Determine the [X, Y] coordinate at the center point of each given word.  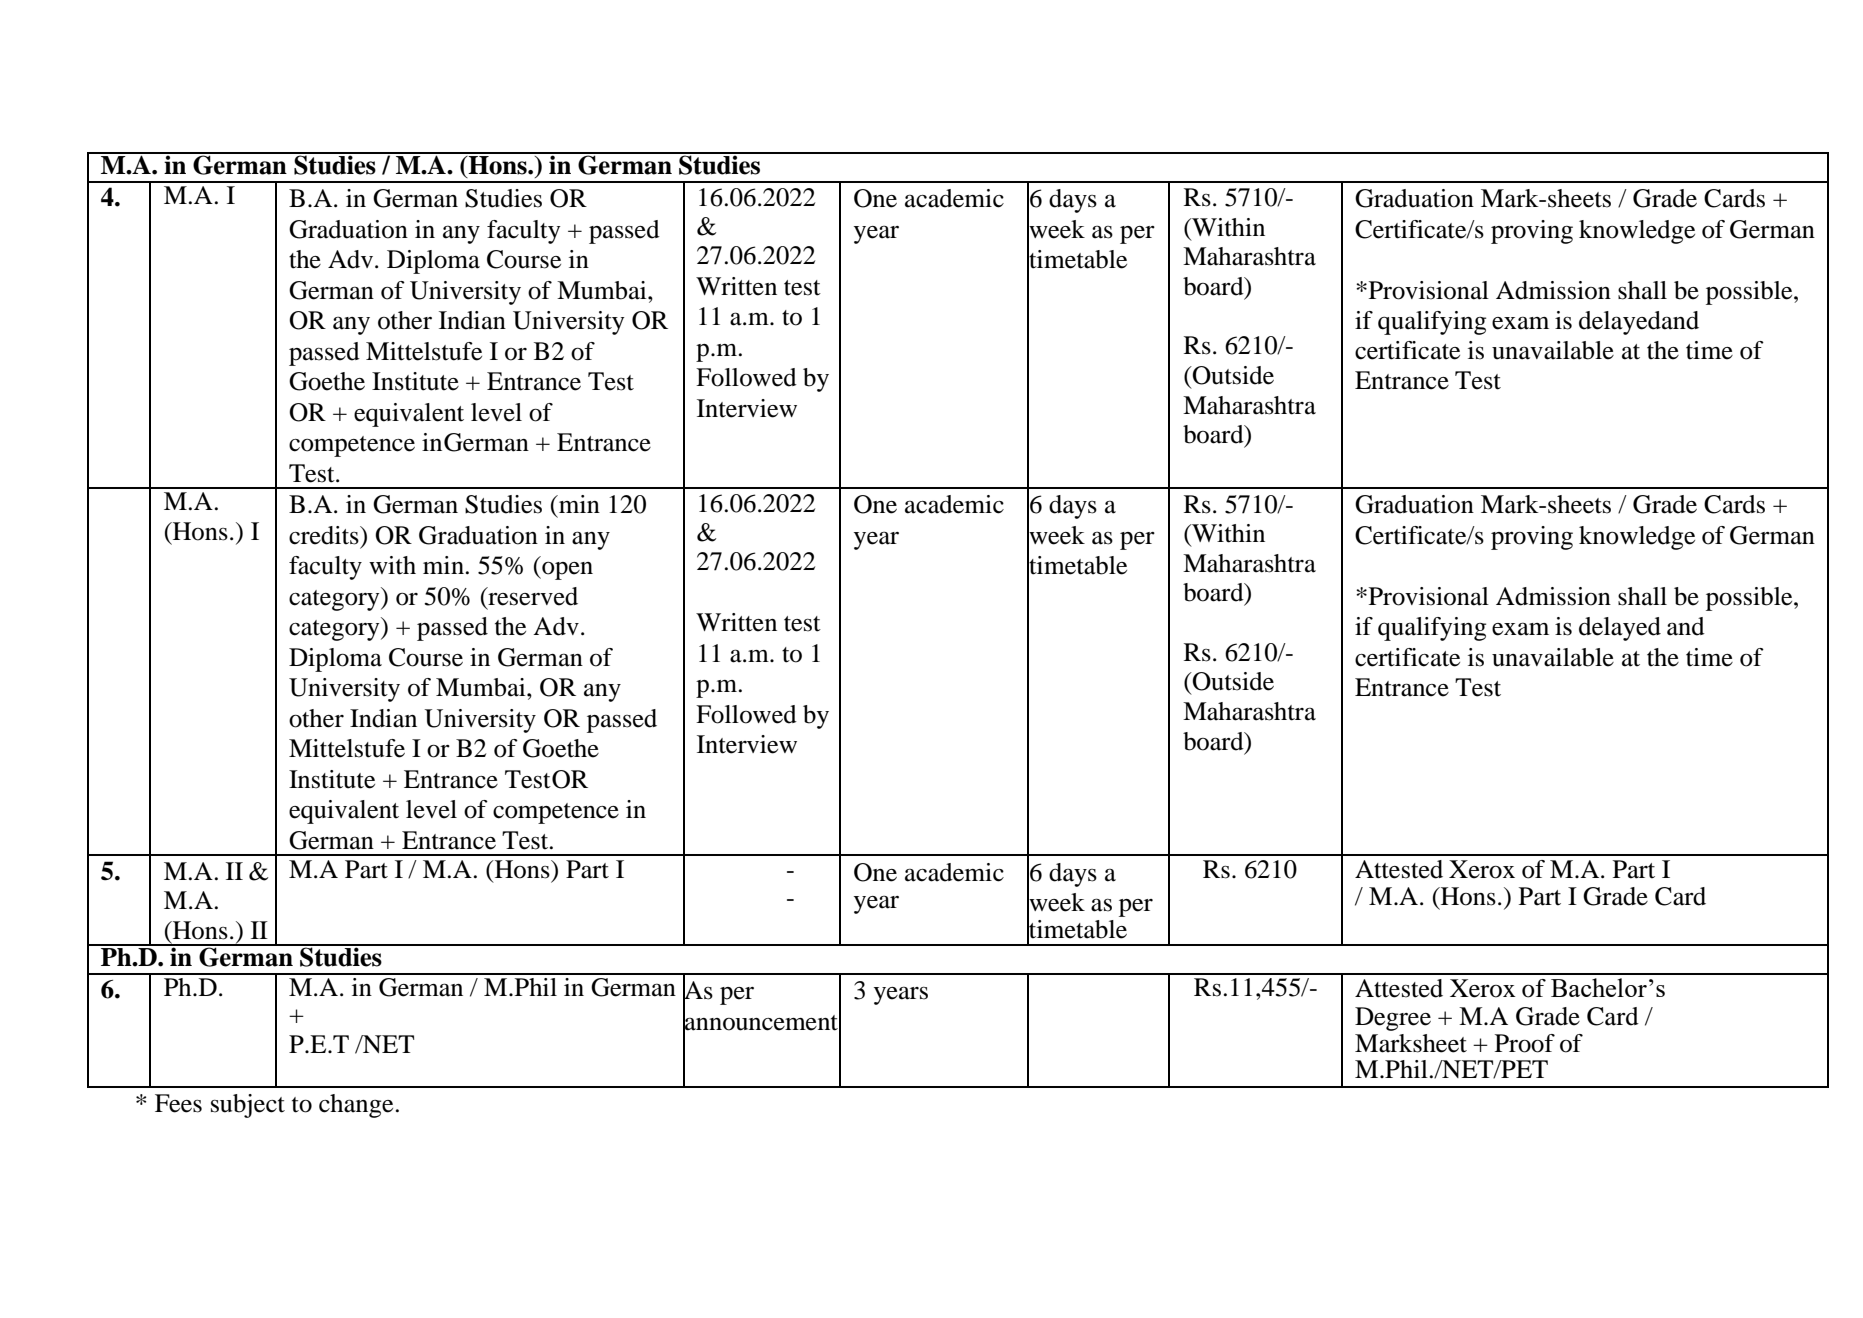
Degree [1393, 1019]
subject [248, 1106]
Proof [1525, 1043]
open [566, 571]
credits [325, 535]
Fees [178, 1103]
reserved [532, 597]
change [356, 1106]
